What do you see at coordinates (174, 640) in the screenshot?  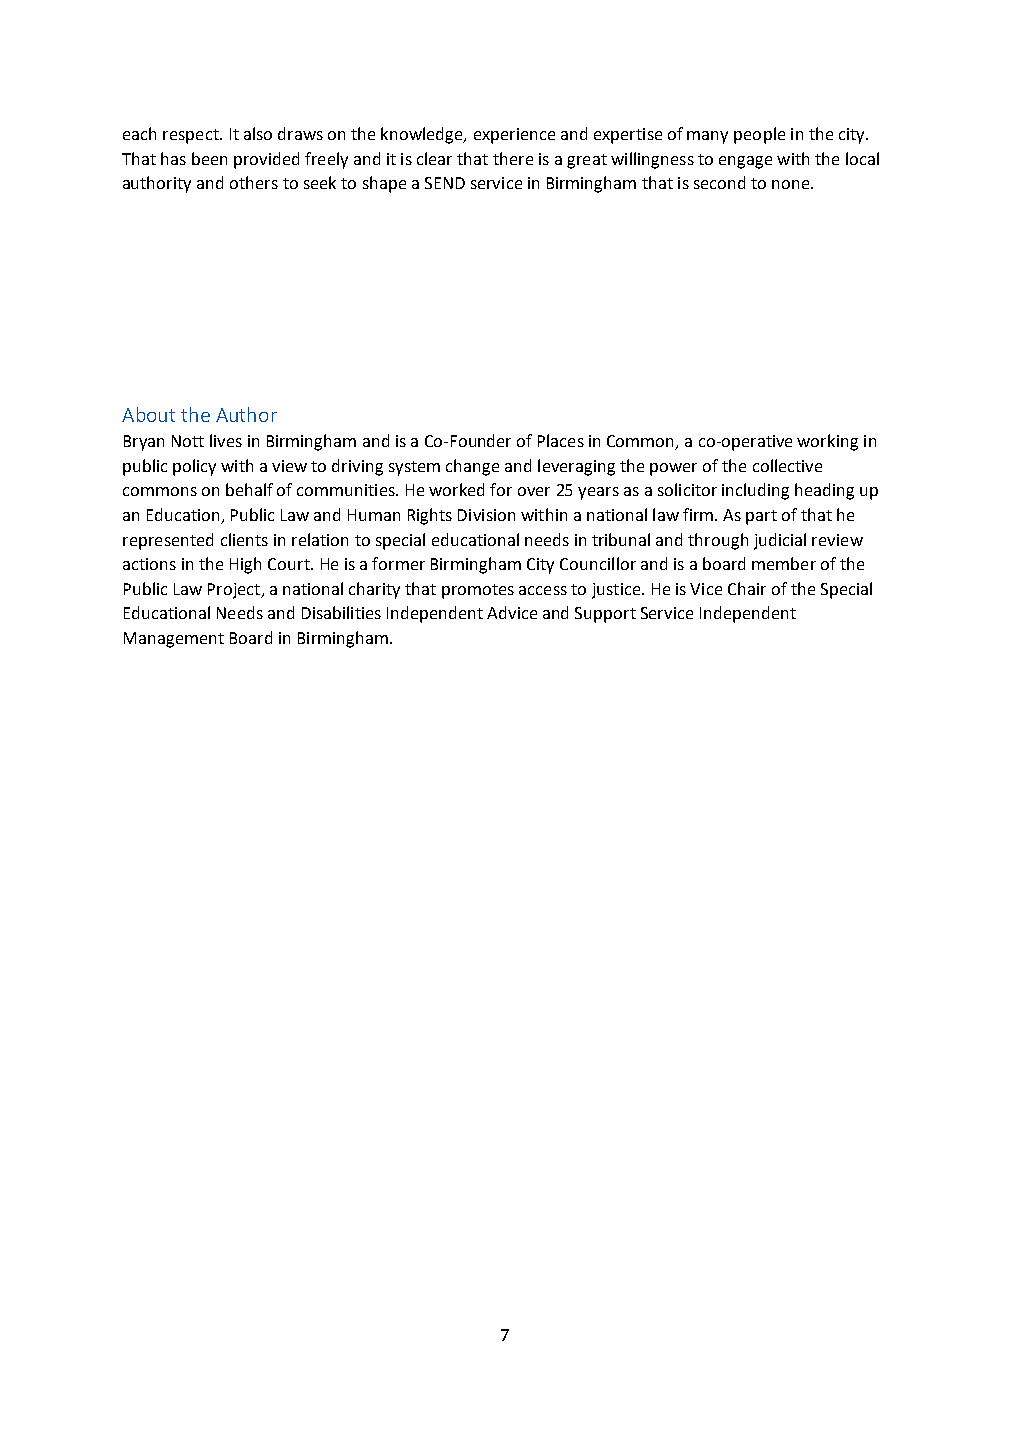 I see `Management` at bounding box center [174, 640].
